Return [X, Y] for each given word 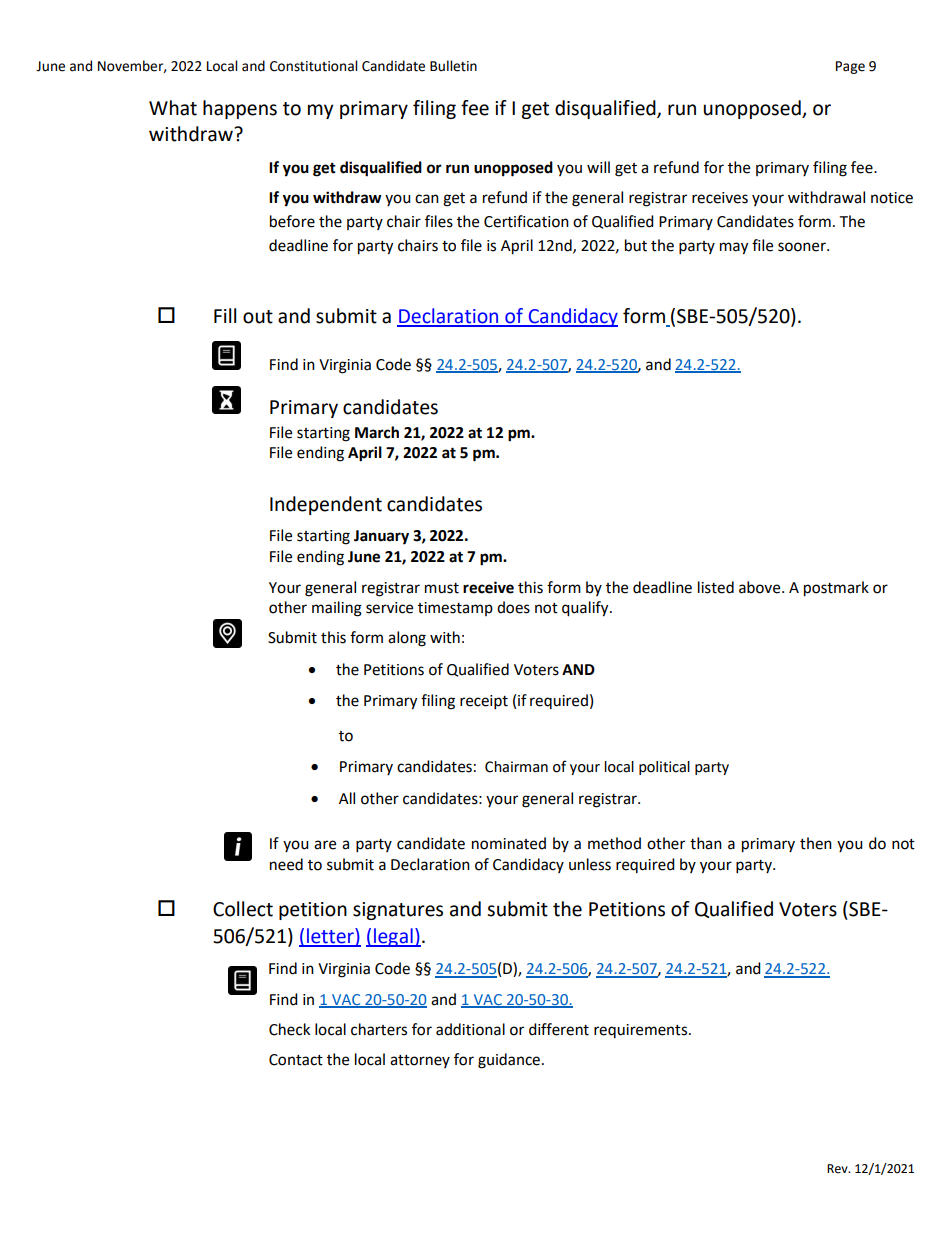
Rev [838, 1169]
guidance [510, 1061]
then [816, 843]
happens [240, 109]
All [347, 798]
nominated [509, 843]
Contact [296, 1060]
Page [850, 67]
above [761, 587]
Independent [326, 505]
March [377, 432]
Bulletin [453, 66]
